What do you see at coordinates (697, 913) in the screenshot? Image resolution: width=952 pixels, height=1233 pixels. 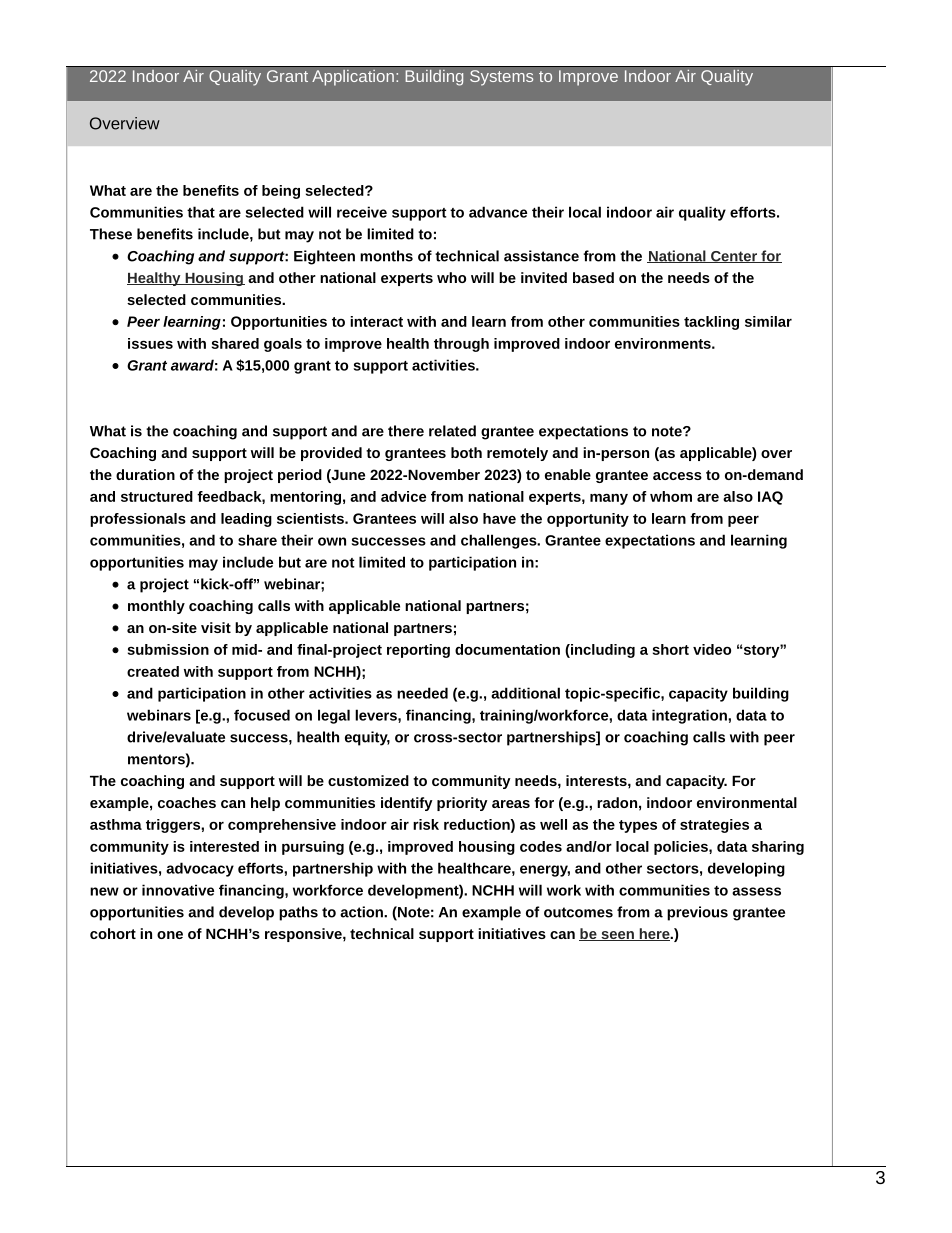 I see `previous` at bounding box center [697, 913].
